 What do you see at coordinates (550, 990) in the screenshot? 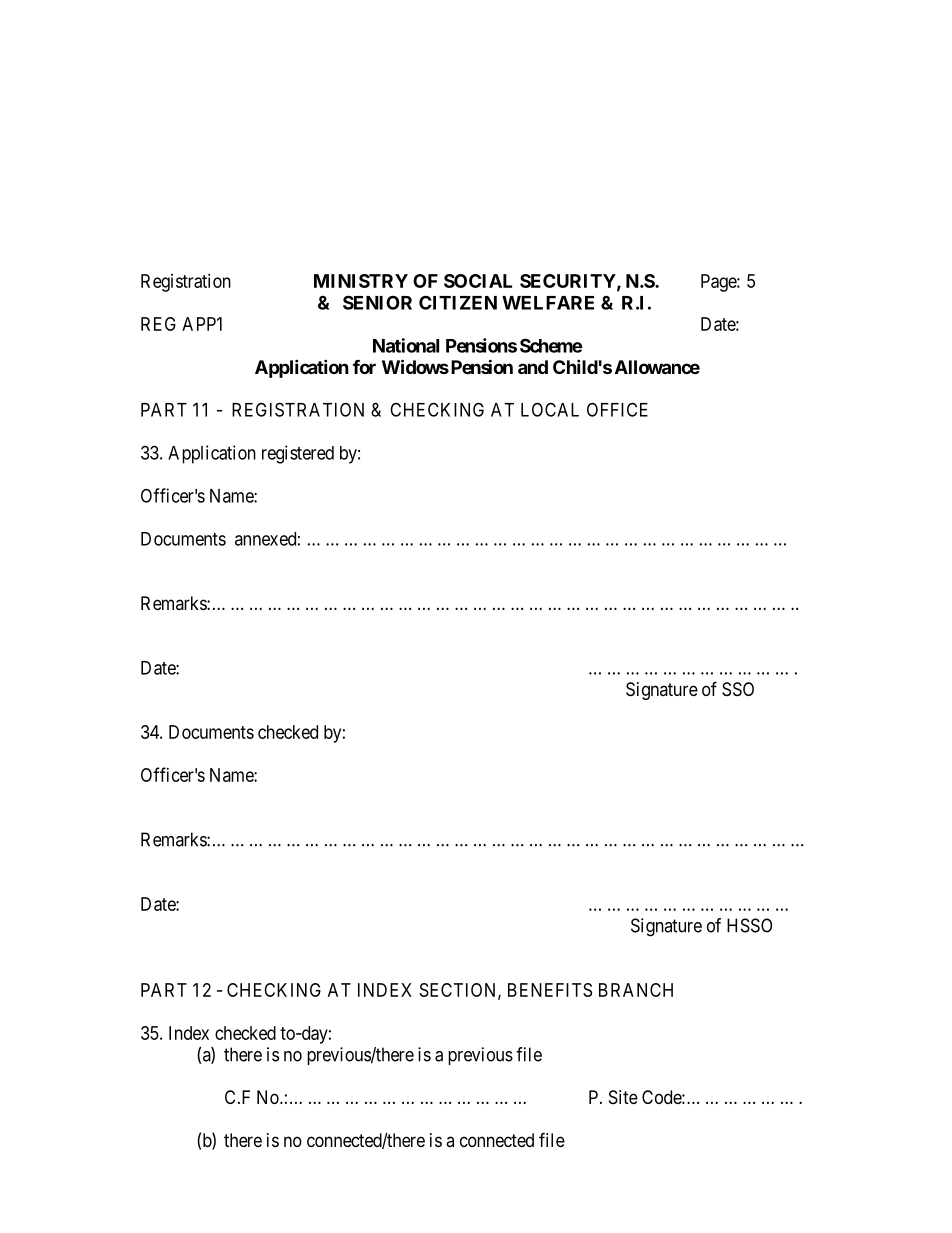
I see `BENEFITS` at bounding box center [550, 990].
